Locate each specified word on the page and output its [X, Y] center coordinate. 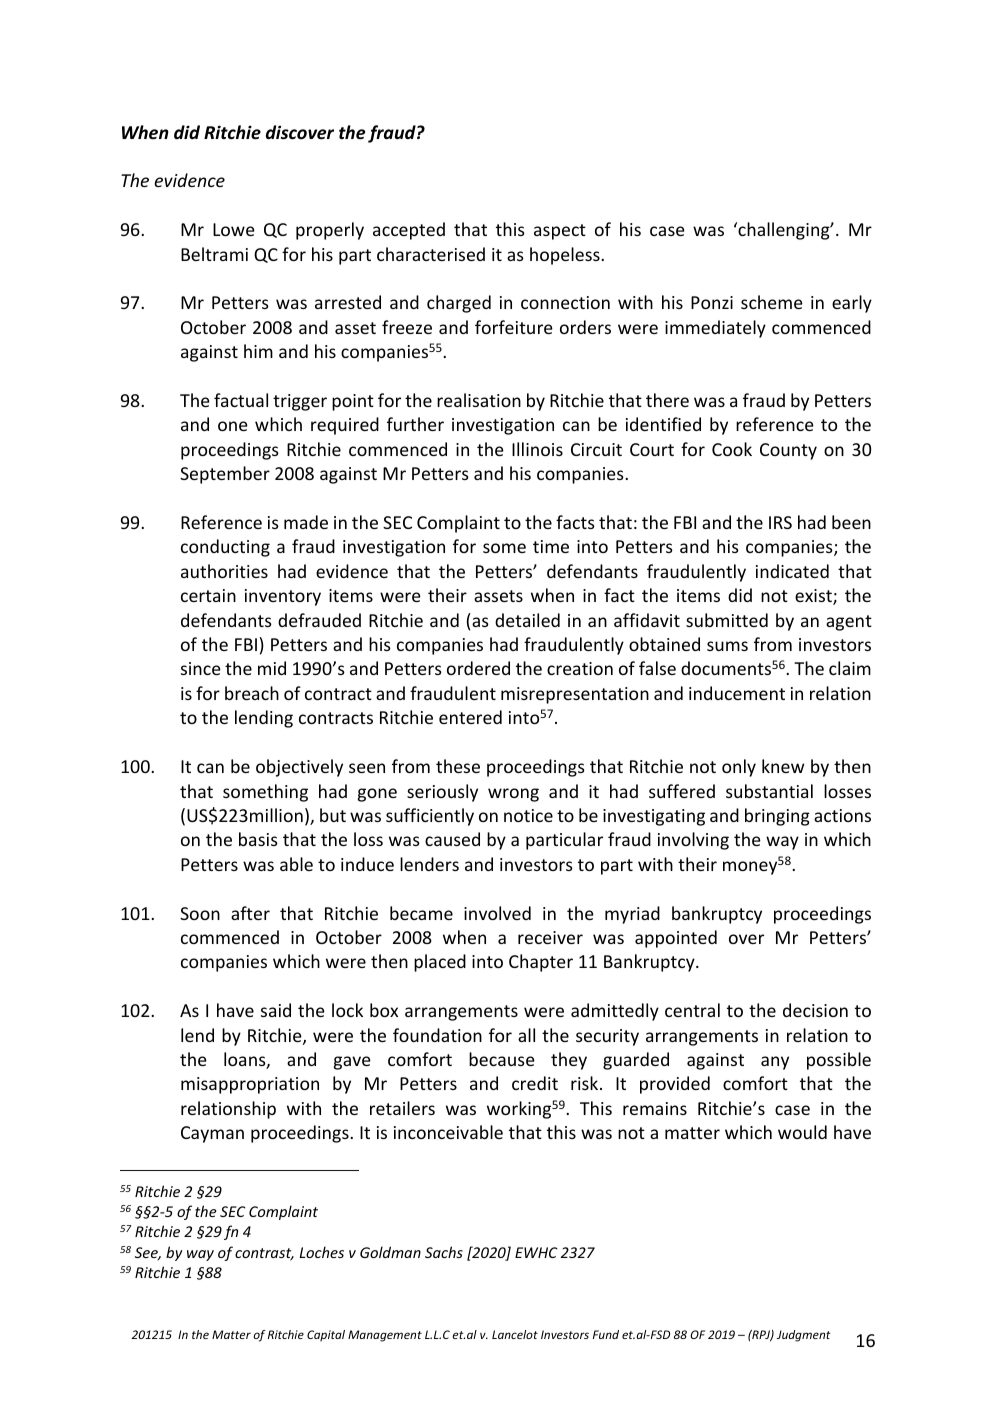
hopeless [566, 256]
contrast [264, 1254]
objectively [299, 768]
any [775, 1063]
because [502, 1059]
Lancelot [515, 1334]
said [276, 1010]
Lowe [234, 229]
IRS [780, 522]
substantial [769, 791]
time [551, 546]
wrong [513, 795]
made [306, 522]
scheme [772, 302]
